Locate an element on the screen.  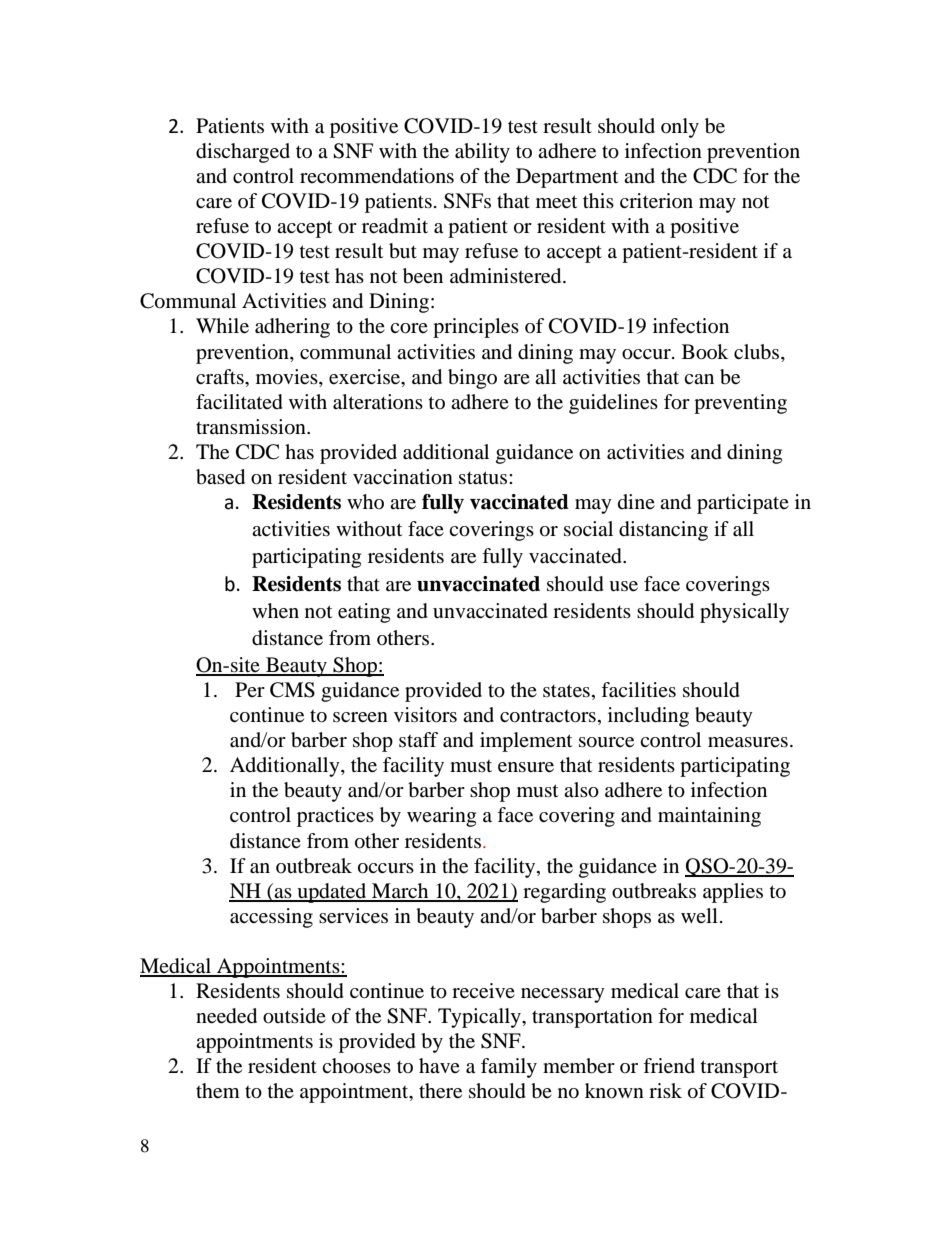
based is located at coordinates (220, 477).
